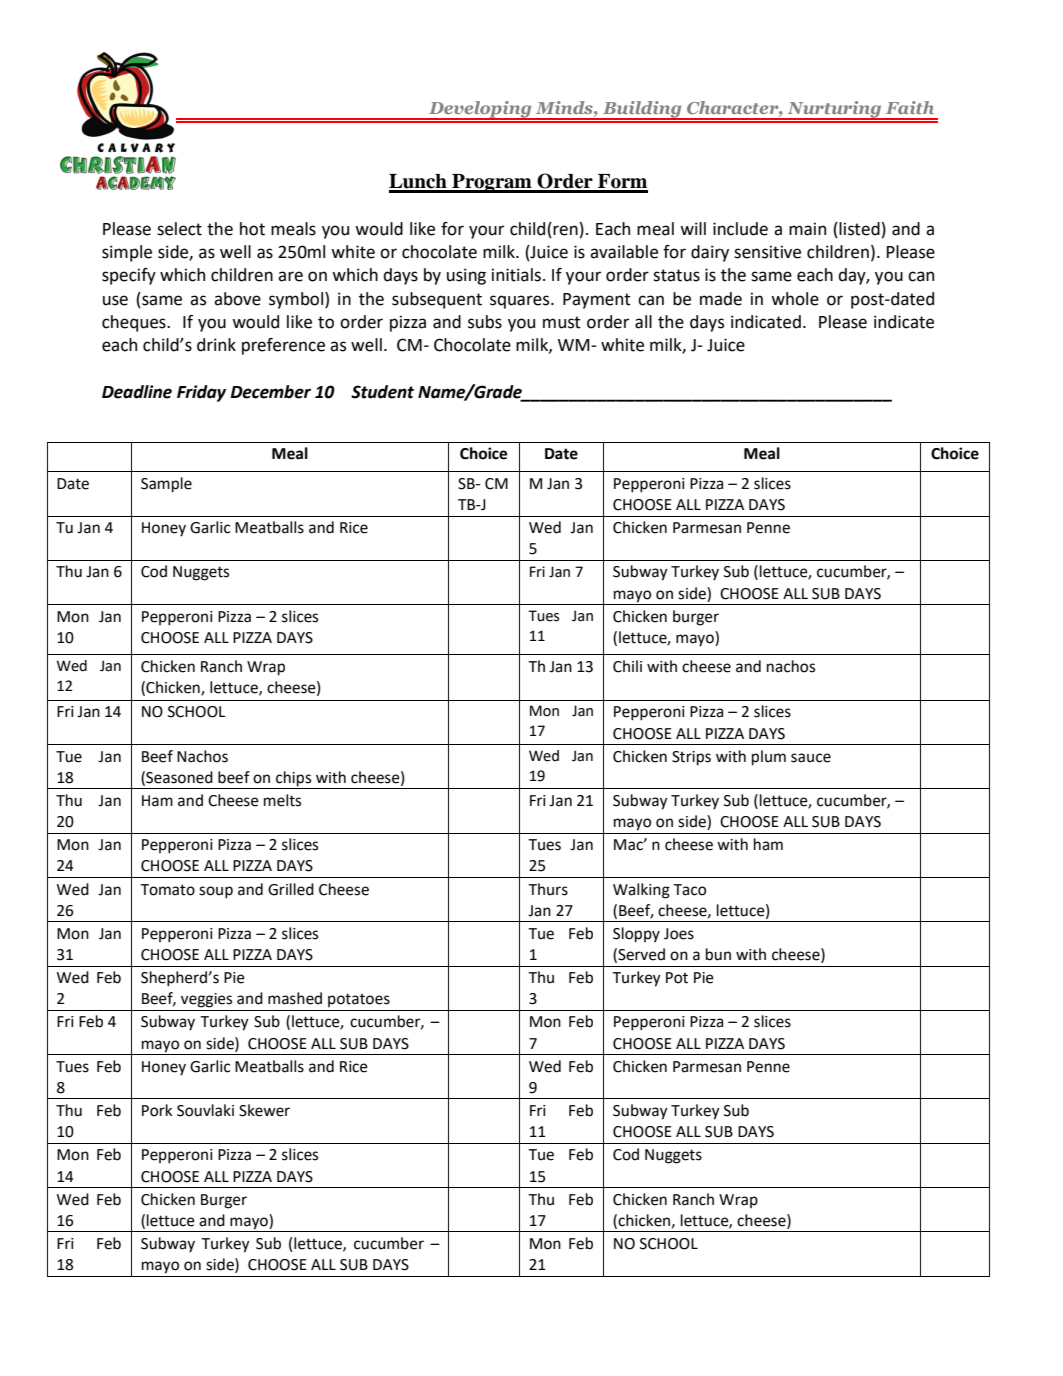 Image resolution: width=1063 pixels, height=1376 pixels. What do you see at coordinates (718, 954) in the image?
I see `bun` at bounding box center [718, 954].
